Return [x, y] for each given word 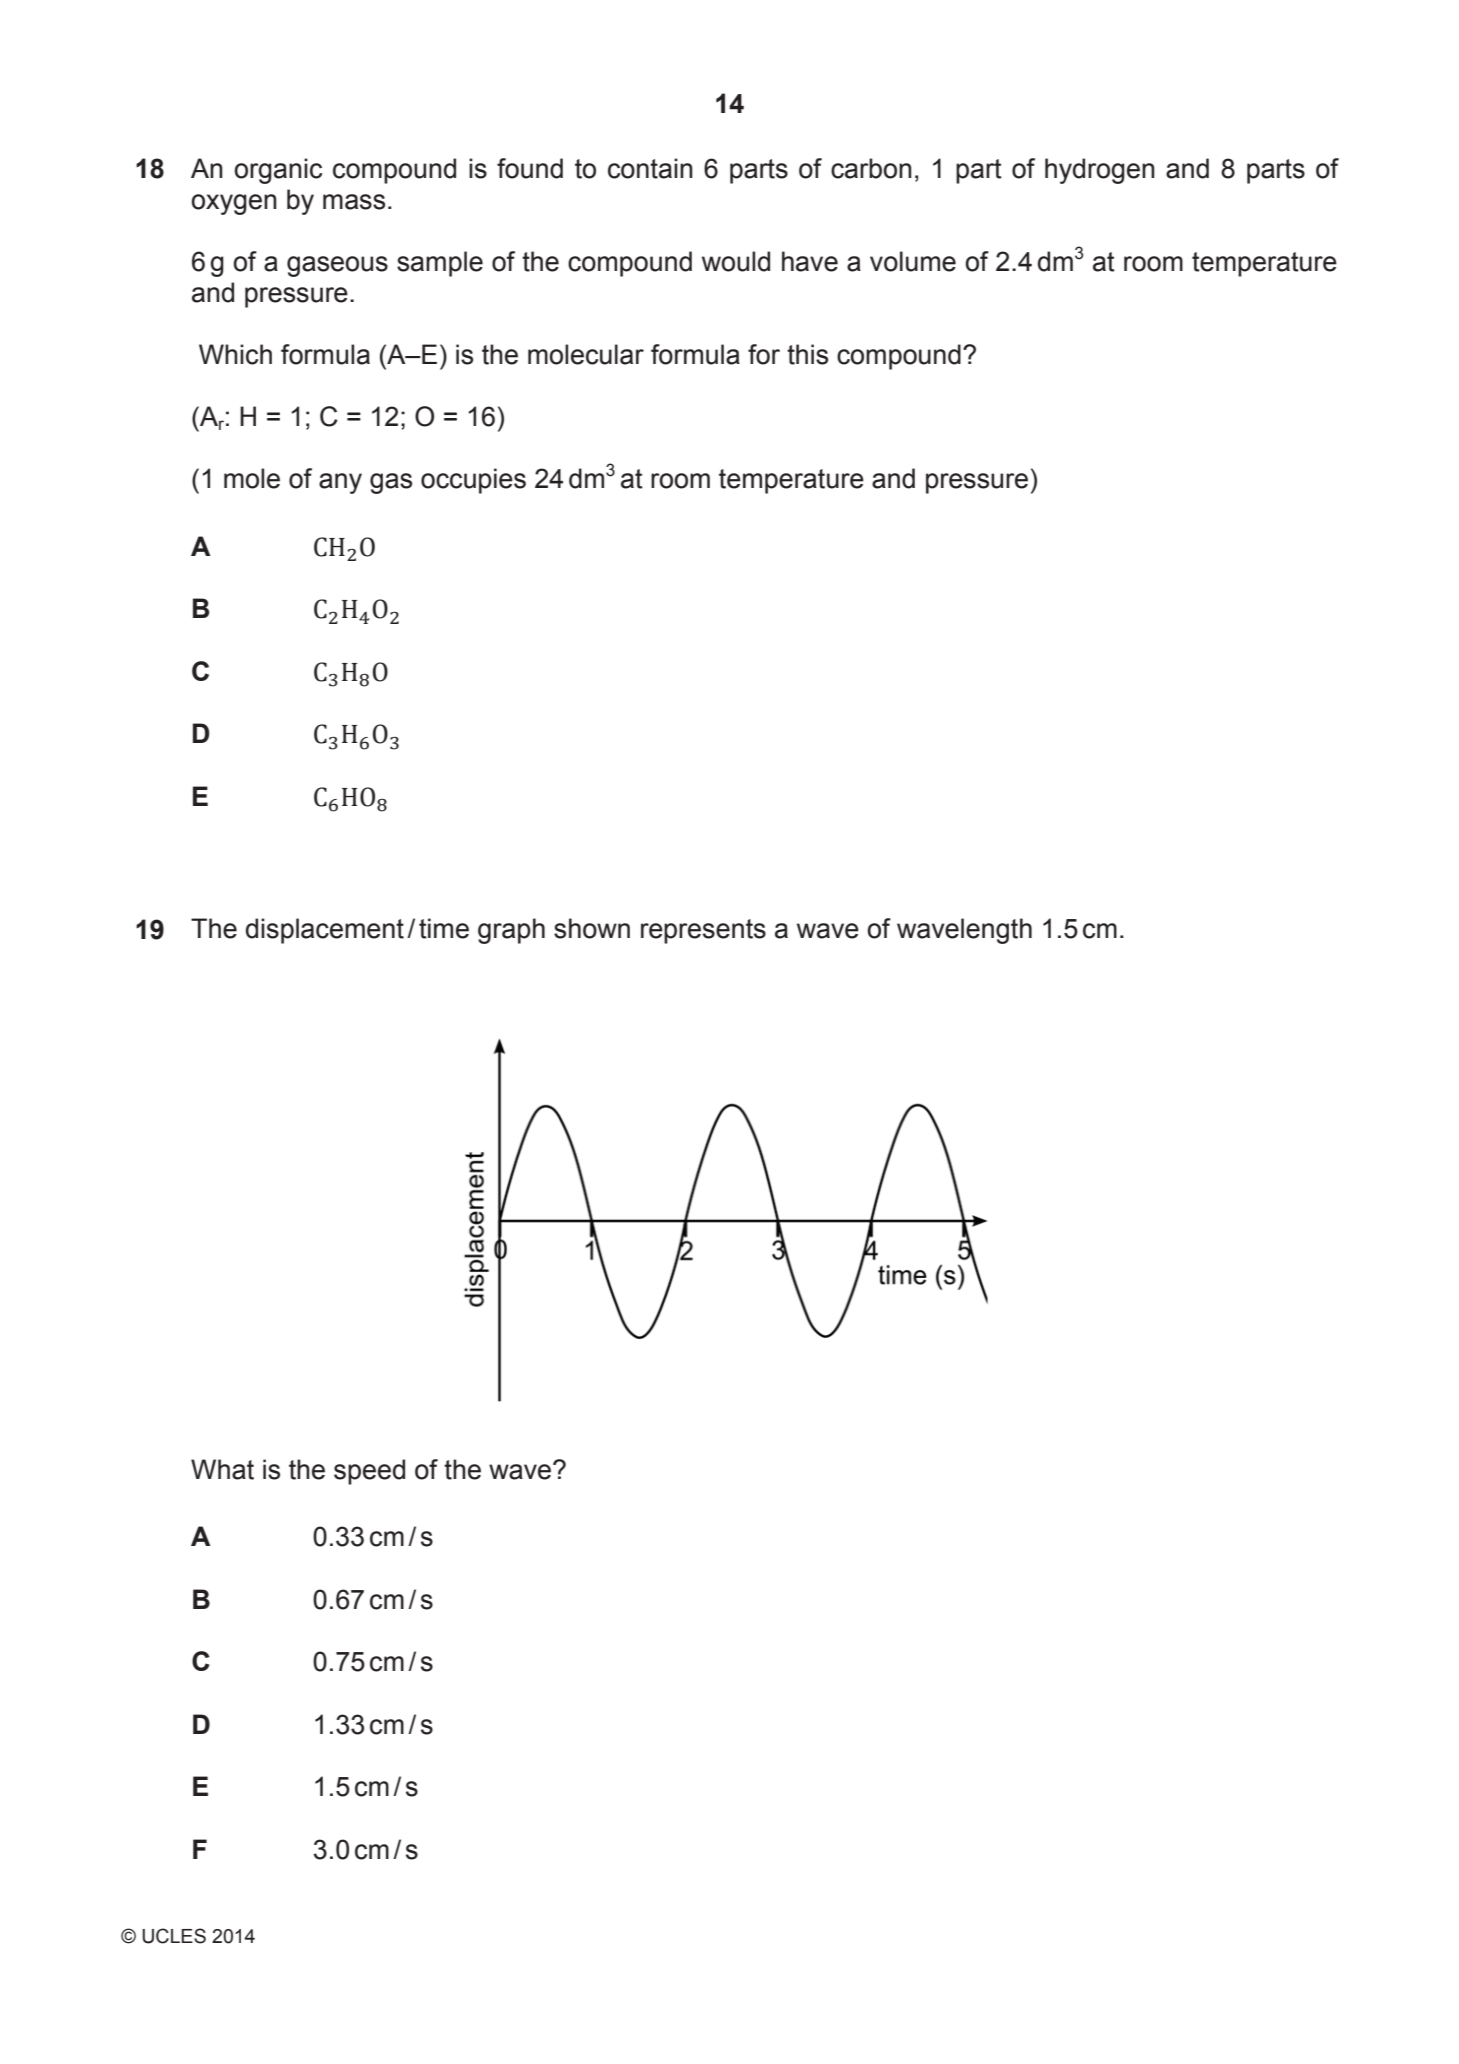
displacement [325, 931]
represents [703, 931]
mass [354, 202]
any [340, 483]
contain [650, 168]
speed [369, 1472]
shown [592, 928]
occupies [473, 481]
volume [913, 261]
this [807, 354]
